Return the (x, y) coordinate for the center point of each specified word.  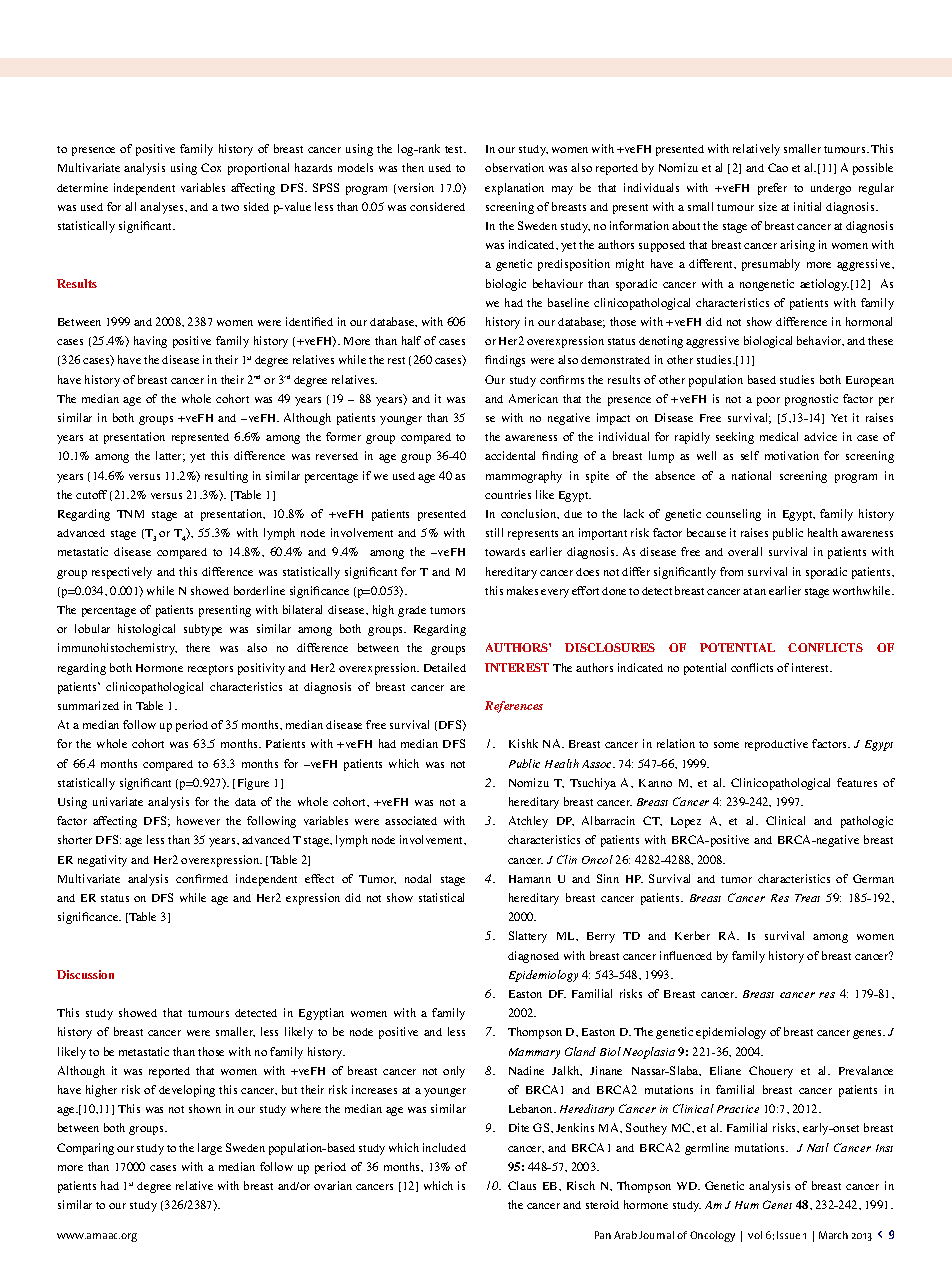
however (198, 820)
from (731, 571)
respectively (122, 573)
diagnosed (533, 957)
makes (522, 590)
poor (768, 401)
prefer (772, 189)
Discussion (85, 974)
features (857, 782)
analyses (163, 208)
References (514, 707)
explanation (514, 189)
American (533, 398)
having (150, 342)
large (210, 1149)
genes (869, 1034)
